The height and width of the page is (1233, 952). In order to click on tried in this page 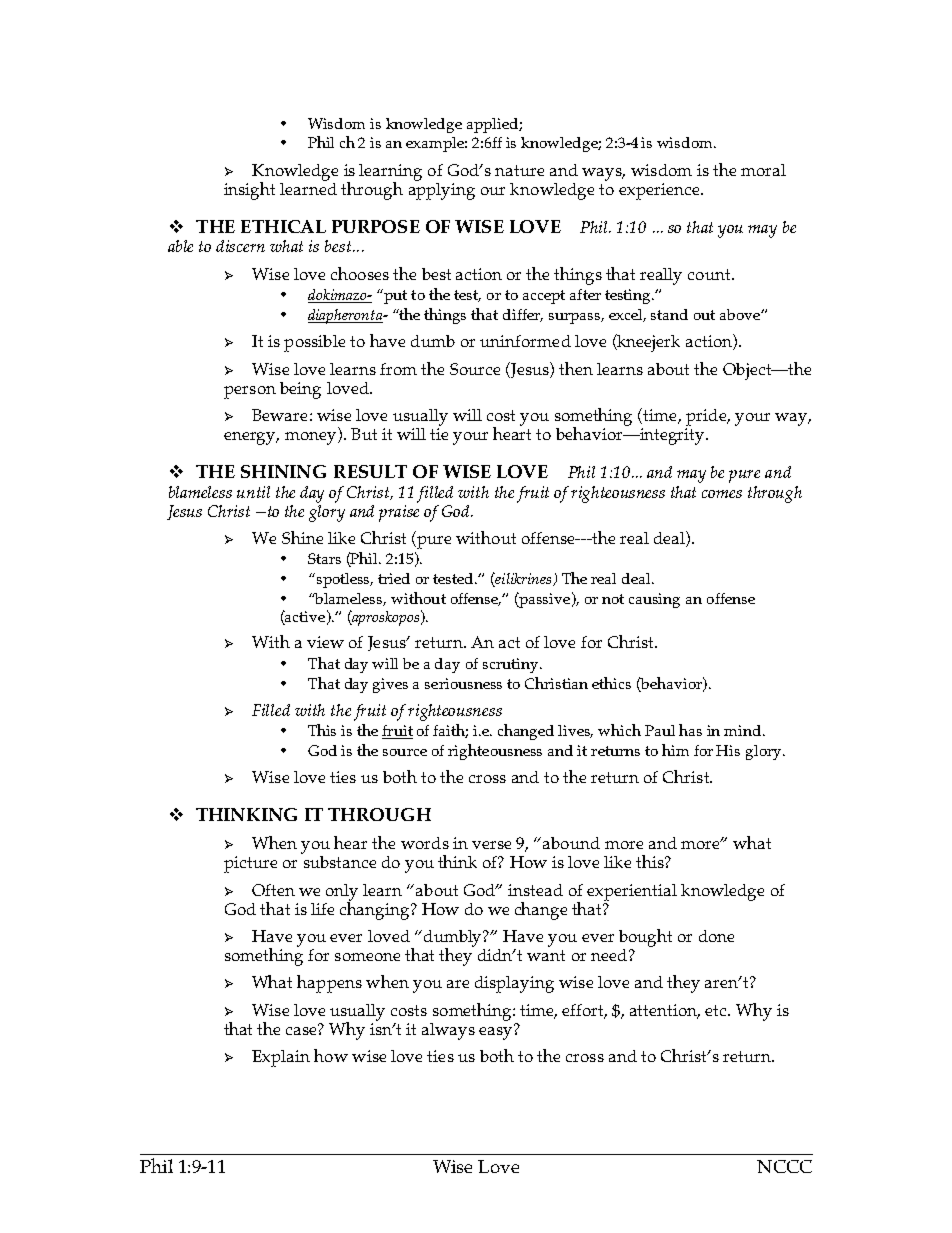, I will do `click(394, 578)`.
